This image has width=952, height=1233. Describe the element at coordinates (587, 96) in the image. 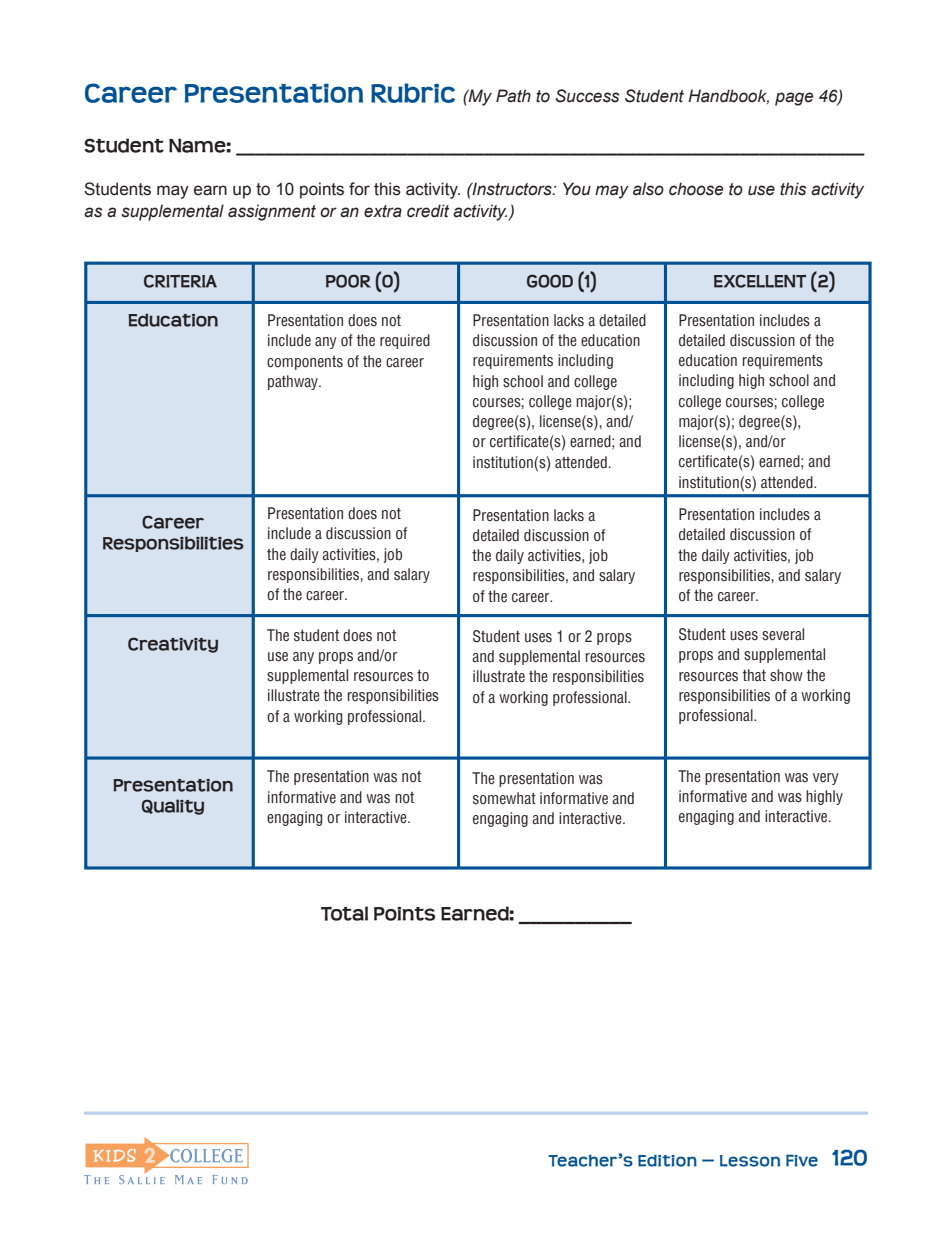

I see `Success` at that location.
